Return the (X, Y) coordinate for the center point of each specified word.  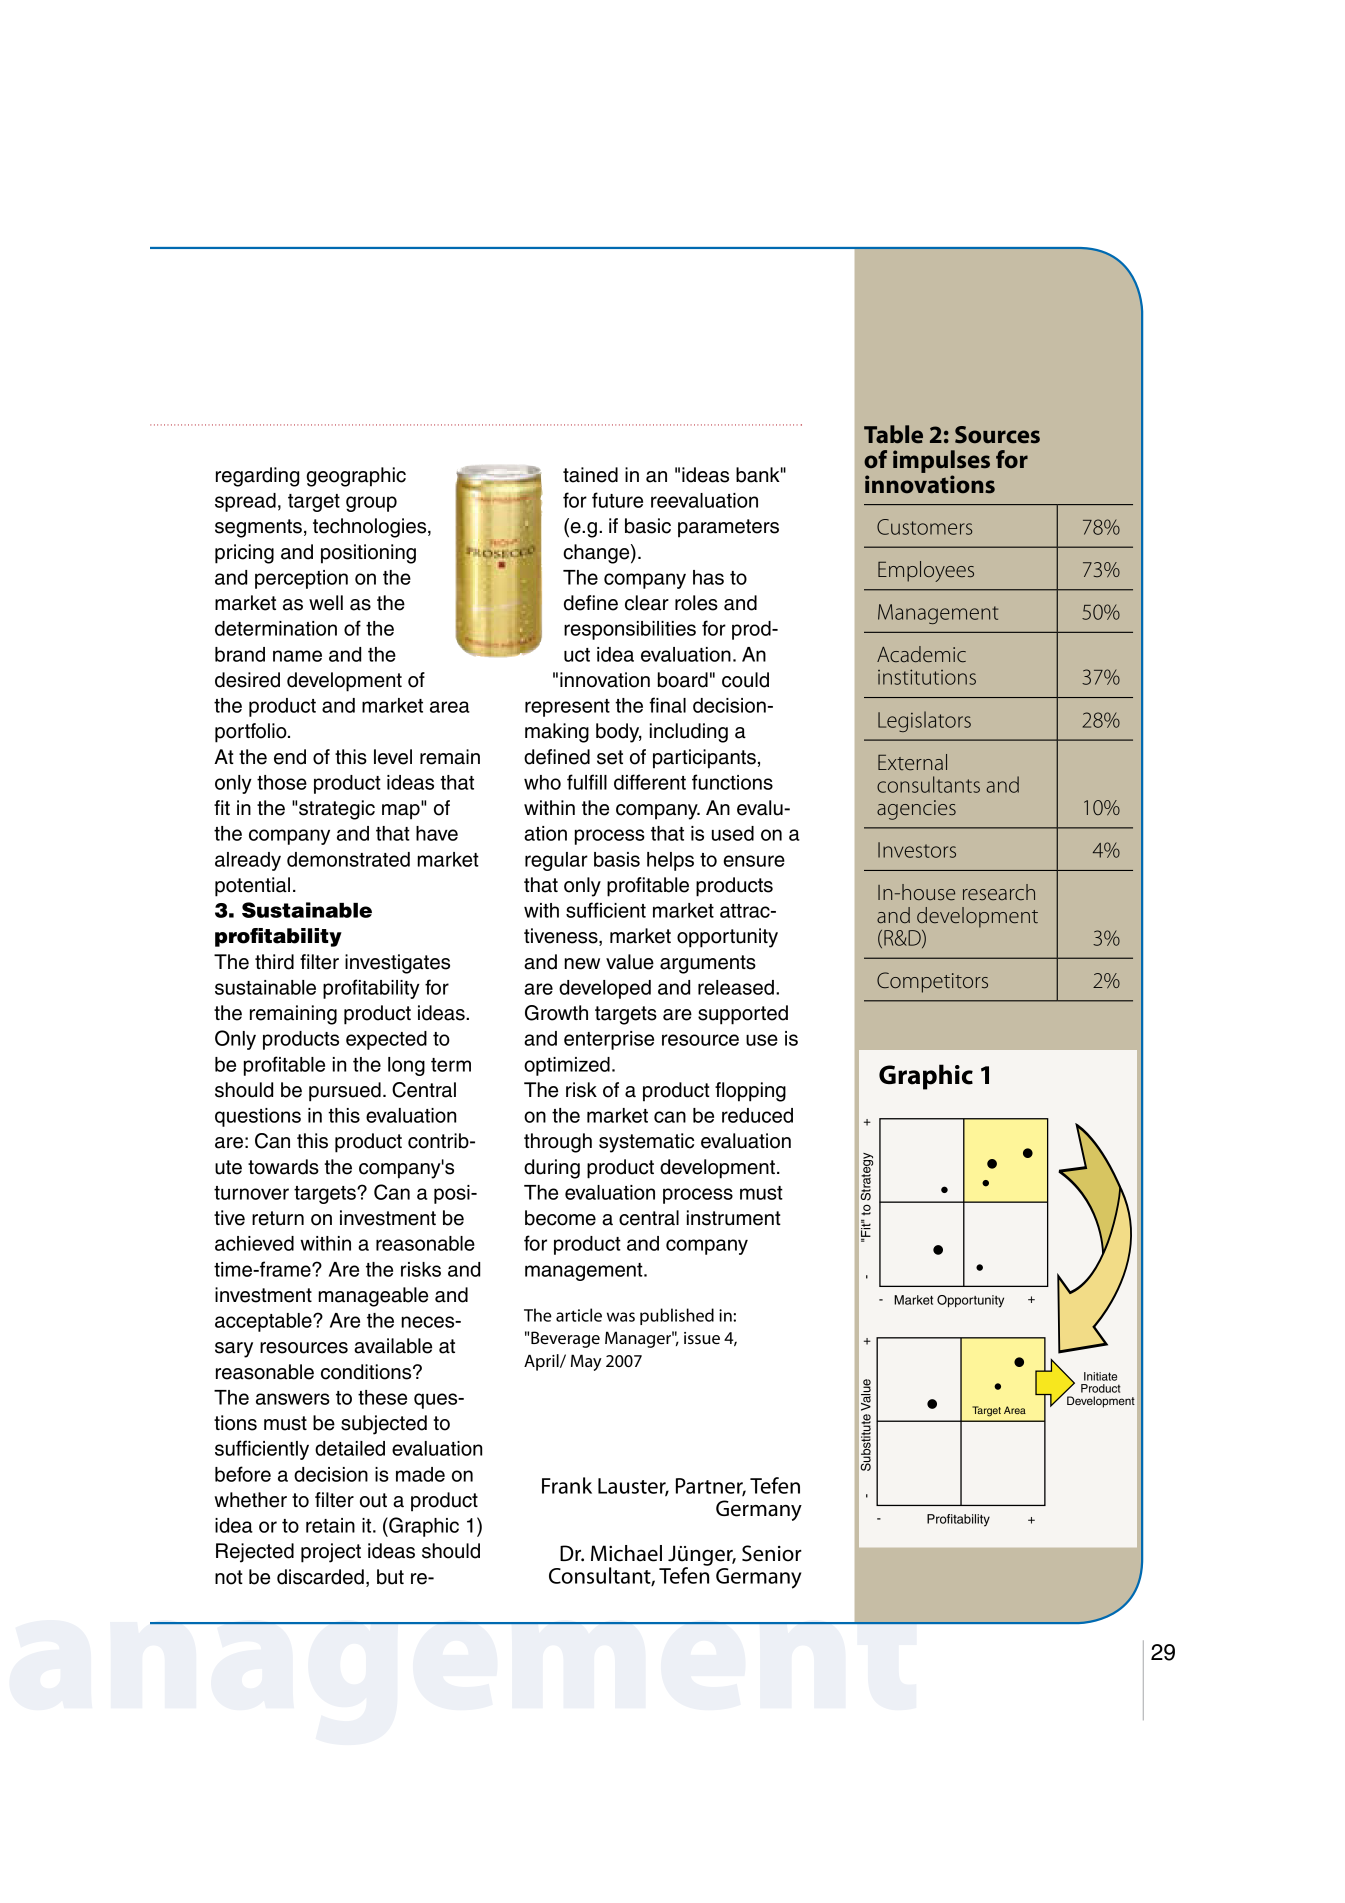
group (371, 504)
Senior (772, 1553)
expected (386, 1040)
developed (605, 989)
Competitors (932, 982)
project (331, 1553)
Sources (997, 435)
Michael (626, 1553)
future (617, 500)
